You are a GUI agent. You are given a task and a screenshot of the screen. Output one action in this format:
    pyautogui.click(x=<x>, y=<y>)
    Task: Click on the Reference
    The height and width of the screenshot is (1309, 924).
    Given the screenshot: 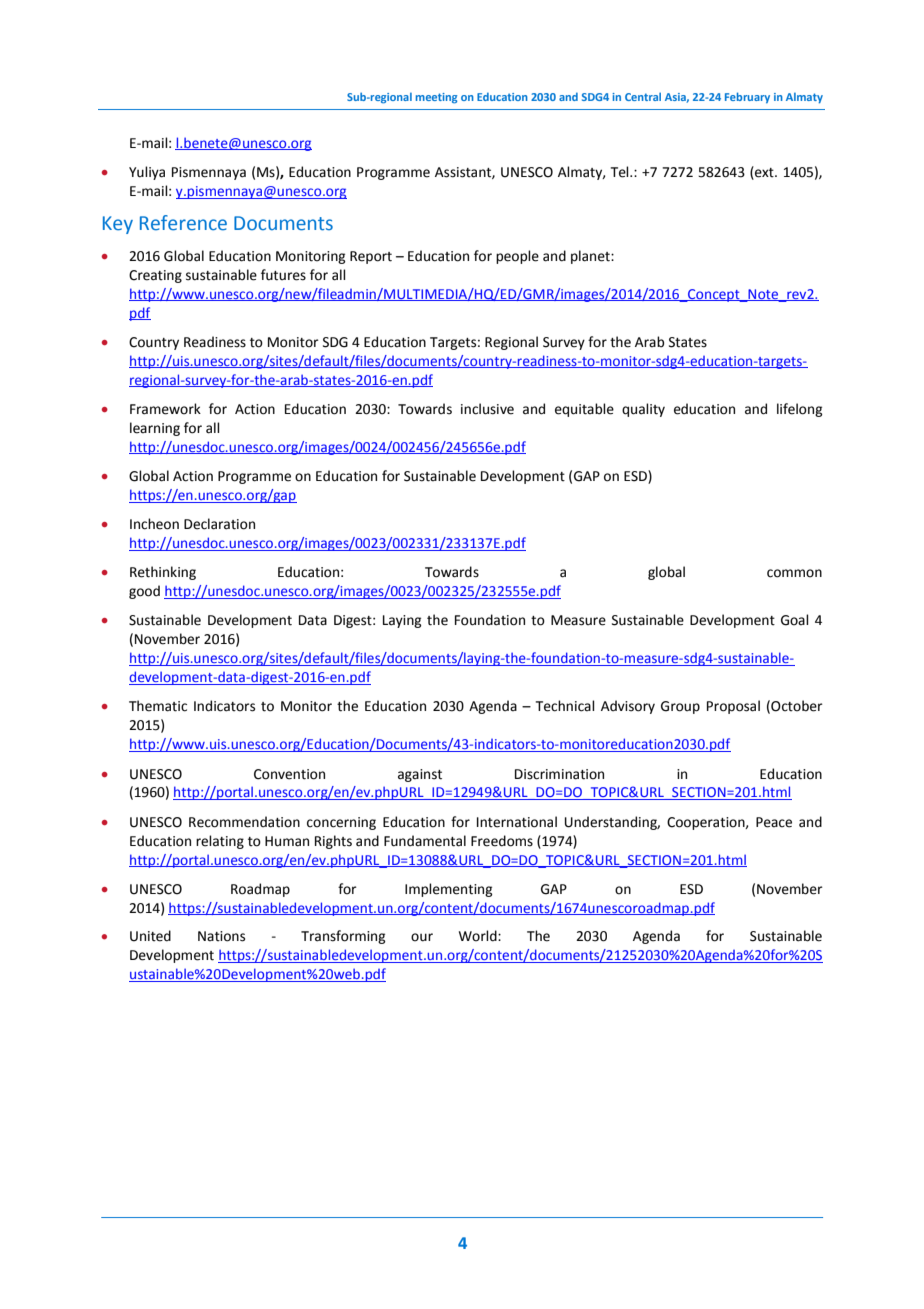 What is the action you would take?
    pyautogui.click(x=183, y=223)
